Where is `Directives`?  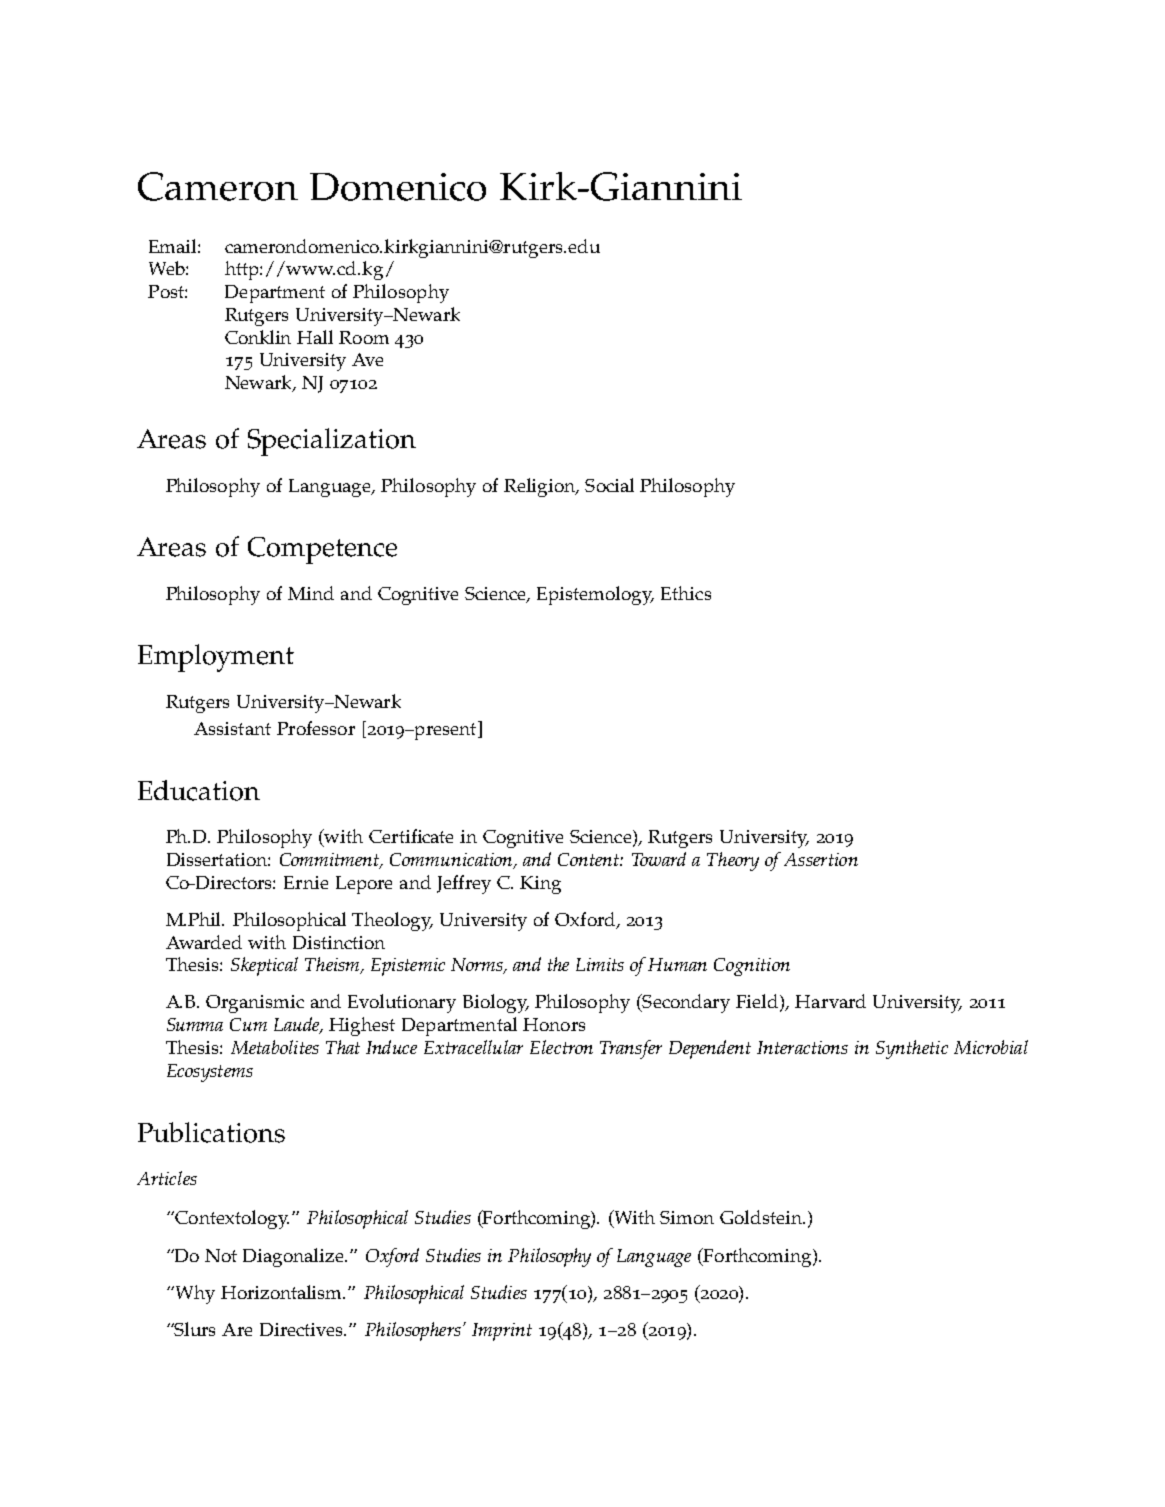 Directives is located at coordinates (302, 1329).
